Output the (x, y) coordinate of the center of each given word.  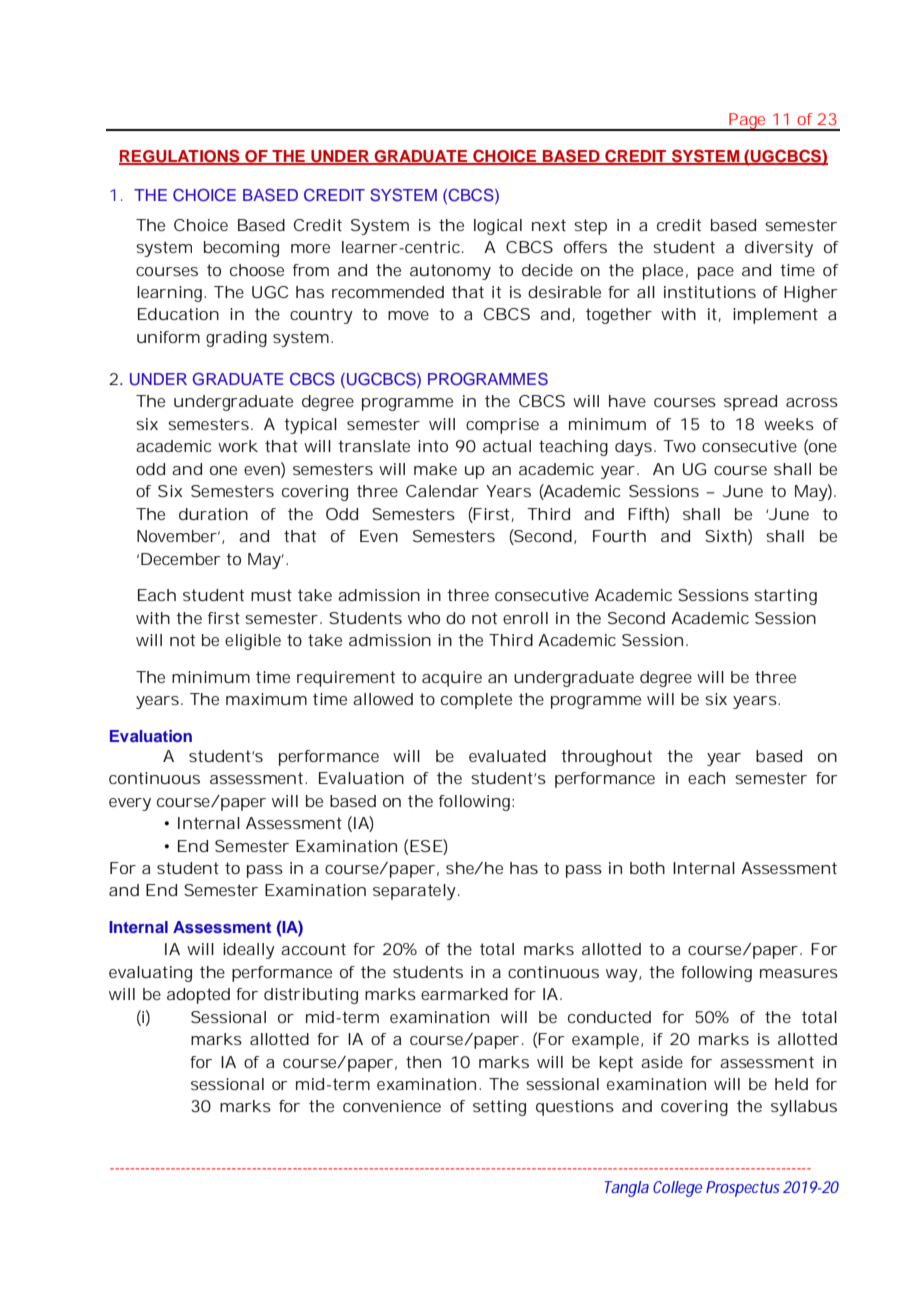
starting (785, 597)
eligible (253, 642)
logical (498, 227)
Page (749, 122)
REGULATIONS (180, 156)
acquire (452, 679)
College (677, 1189)
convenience (392, 1106)
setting (499, 1108)
